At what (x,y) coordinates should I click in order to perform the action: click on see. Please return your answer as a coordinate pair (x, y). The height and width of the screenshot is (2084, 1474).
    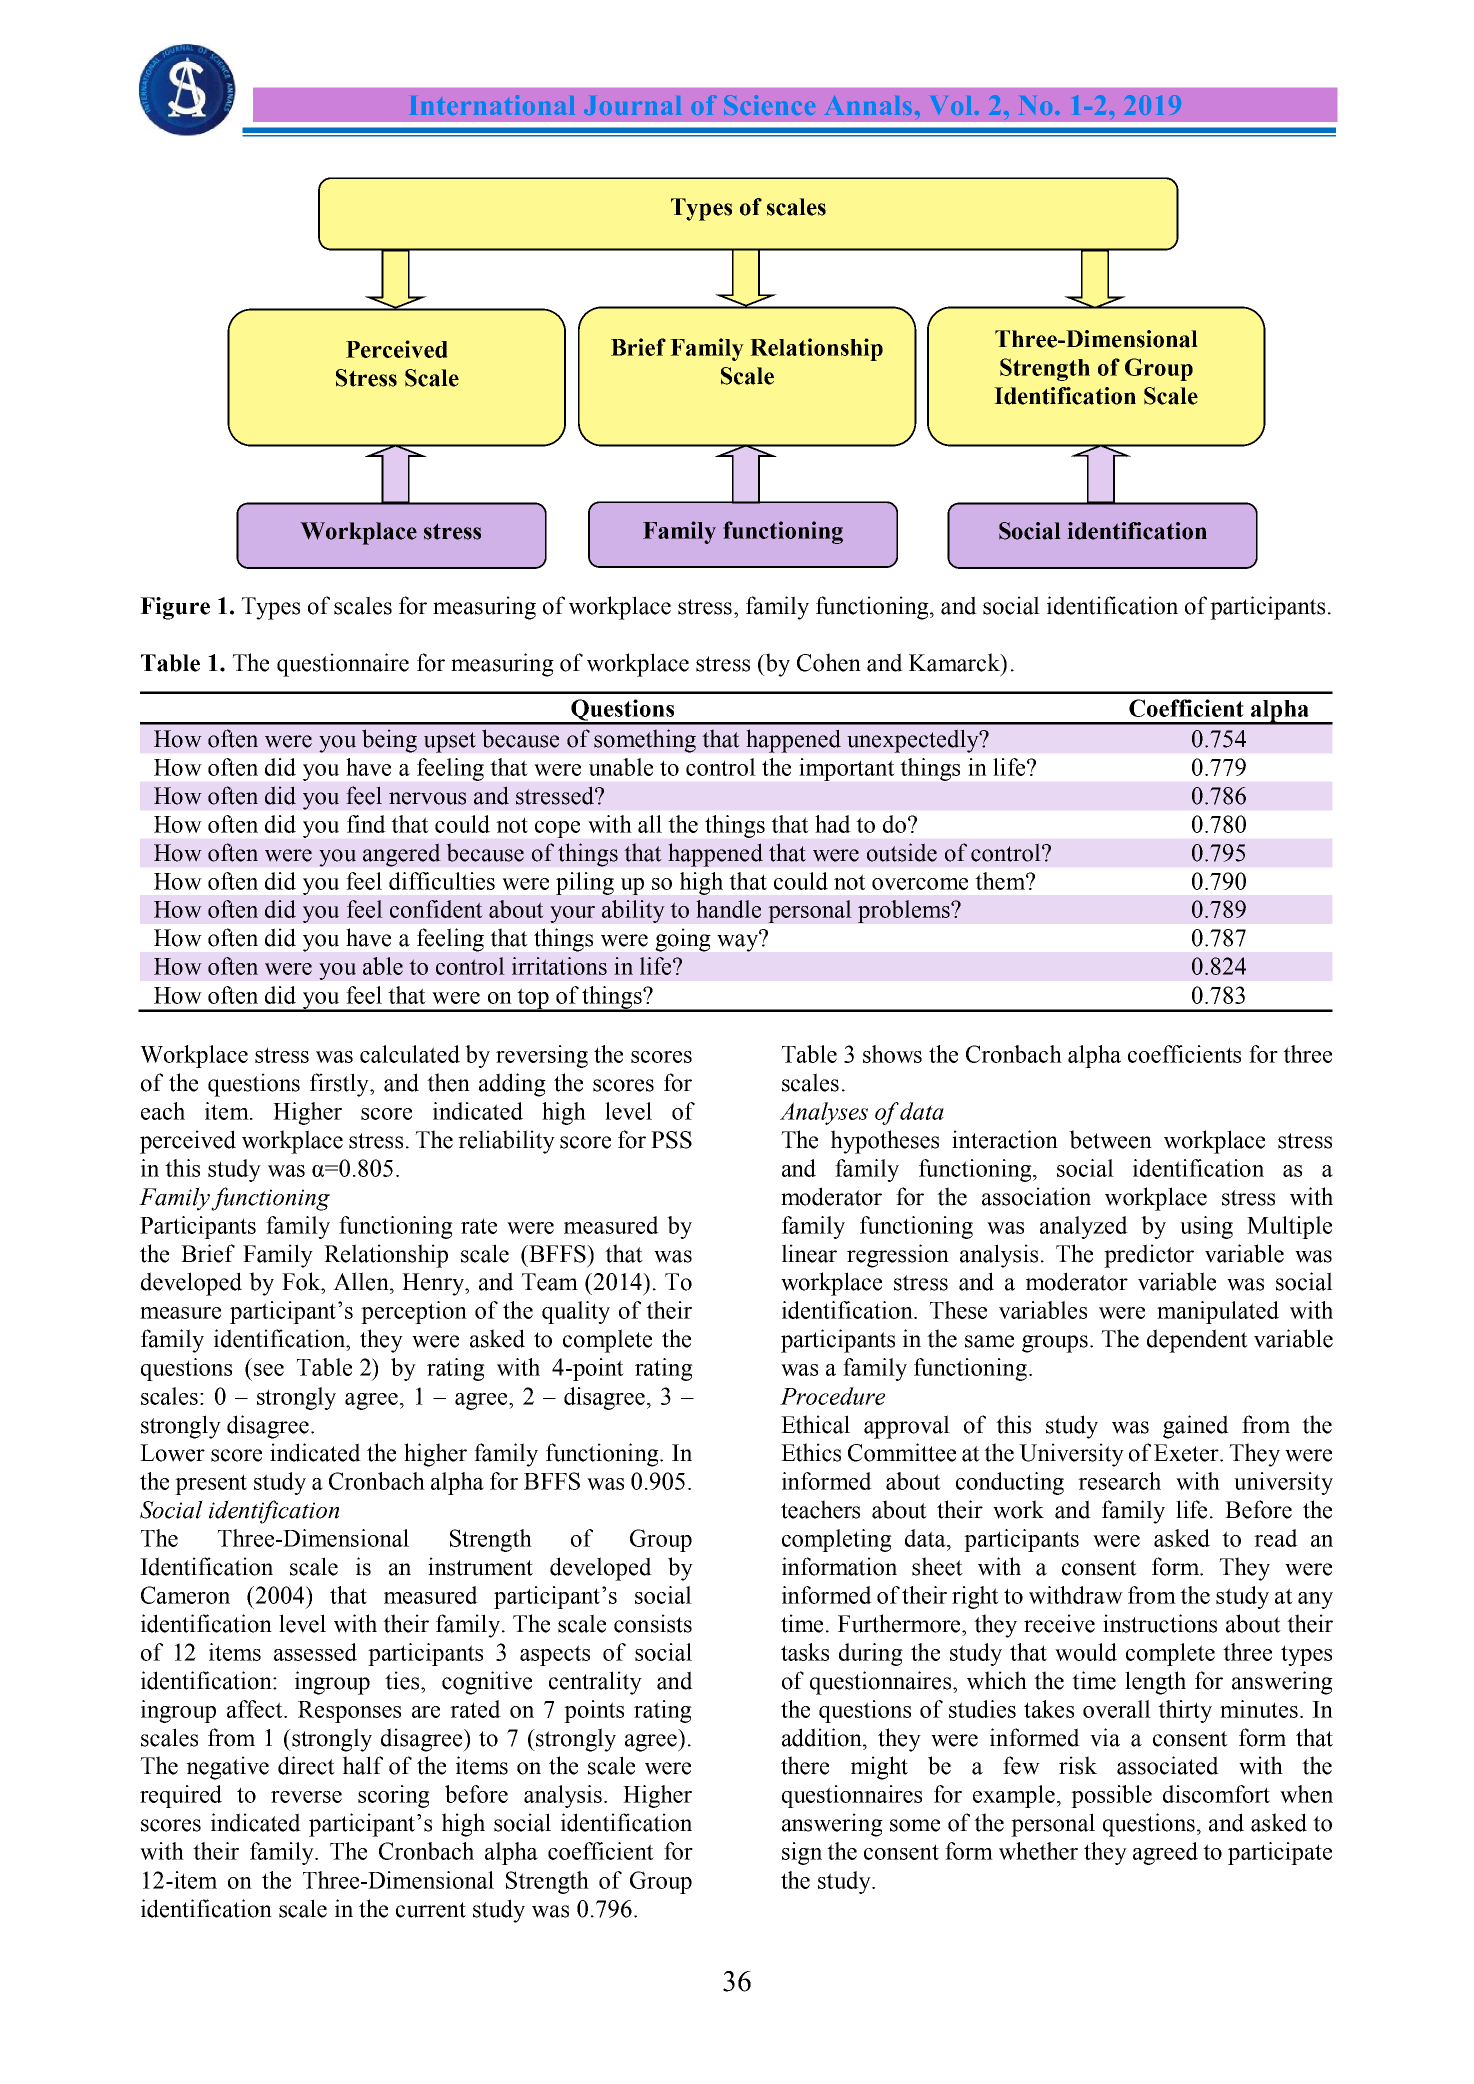
    Looking at the image, I should click on (269, 1370).
